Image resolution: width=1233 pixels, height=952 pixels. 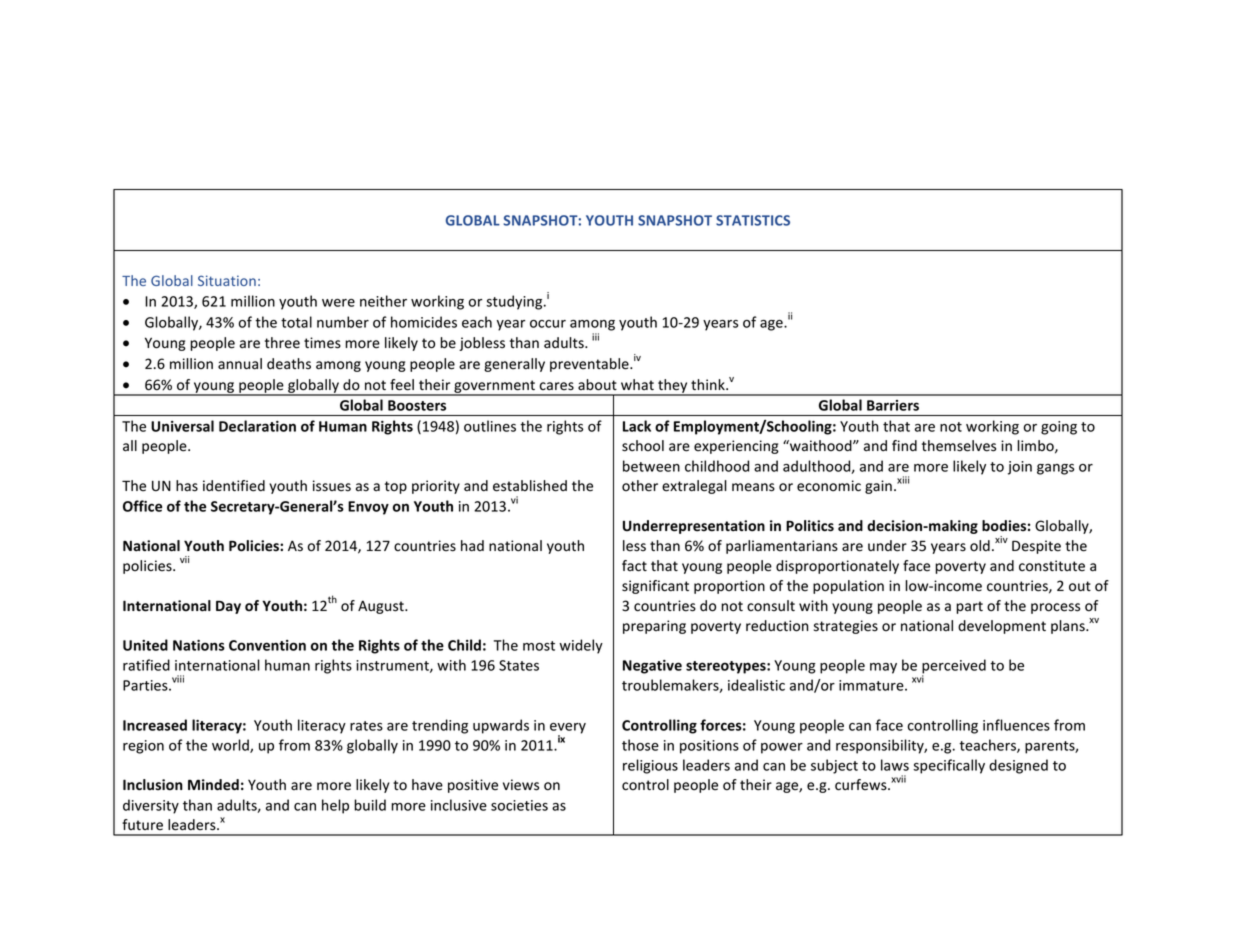 I want to click on Convention, so click(x=267, y=645).
